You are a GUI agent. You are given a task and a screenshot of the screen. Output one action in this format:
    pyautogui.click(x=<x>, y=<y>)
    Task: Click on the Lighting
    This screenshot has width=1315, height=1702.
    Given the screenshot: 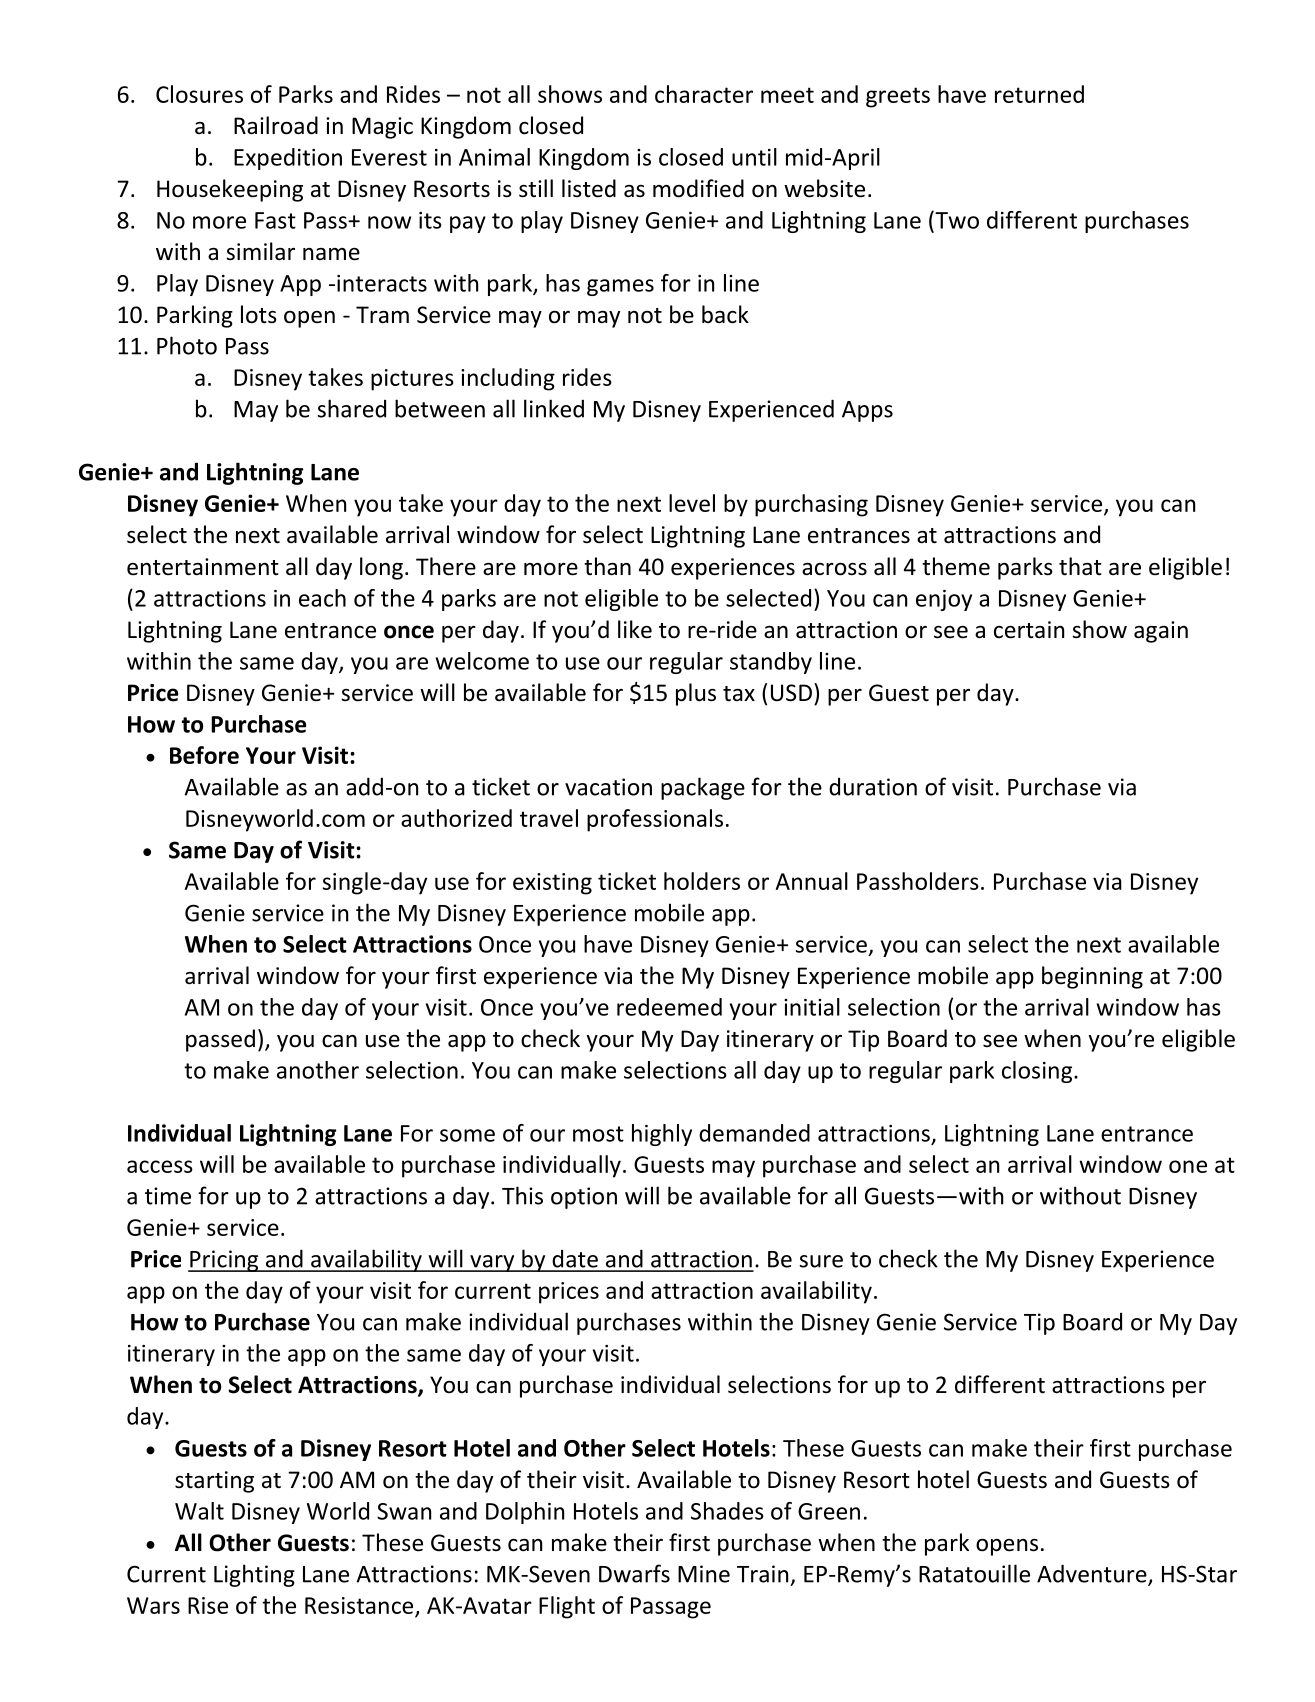 What is the action you would take?
    pyautogui.click(x=254, y=1575)
